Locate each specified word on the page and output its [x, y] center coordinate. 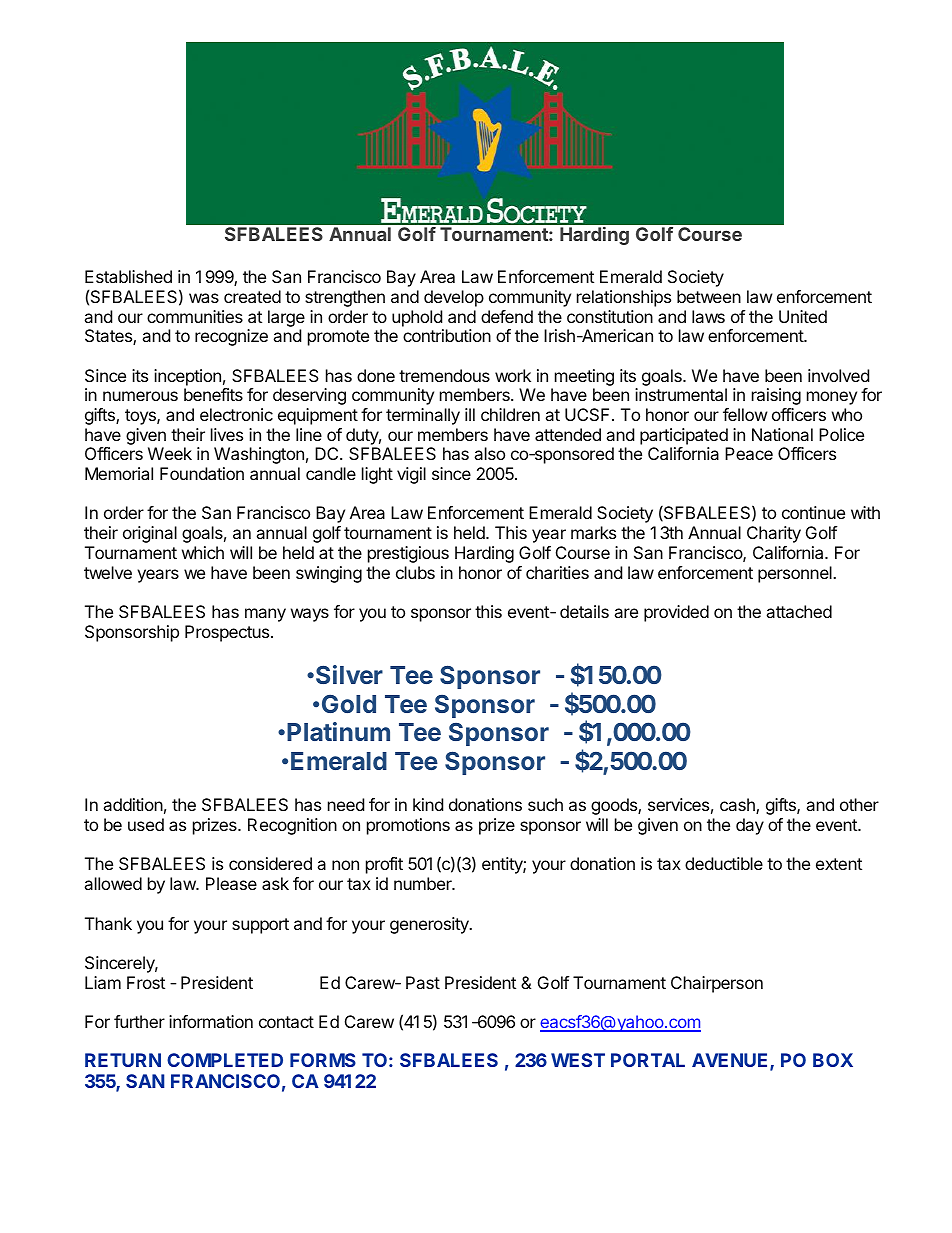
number [424, 883]
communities [195, 316]
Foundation [202, 473]
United [803, 316]
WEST [578, 1060]
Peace [749, 453]
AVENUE [731, 1061]
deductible [724, 863]
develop [454, 298]
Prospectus [228, 633]
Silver [349, 674]
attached [799, 611]
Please [231, 883]
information [211, 1021]
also [489, 453]
